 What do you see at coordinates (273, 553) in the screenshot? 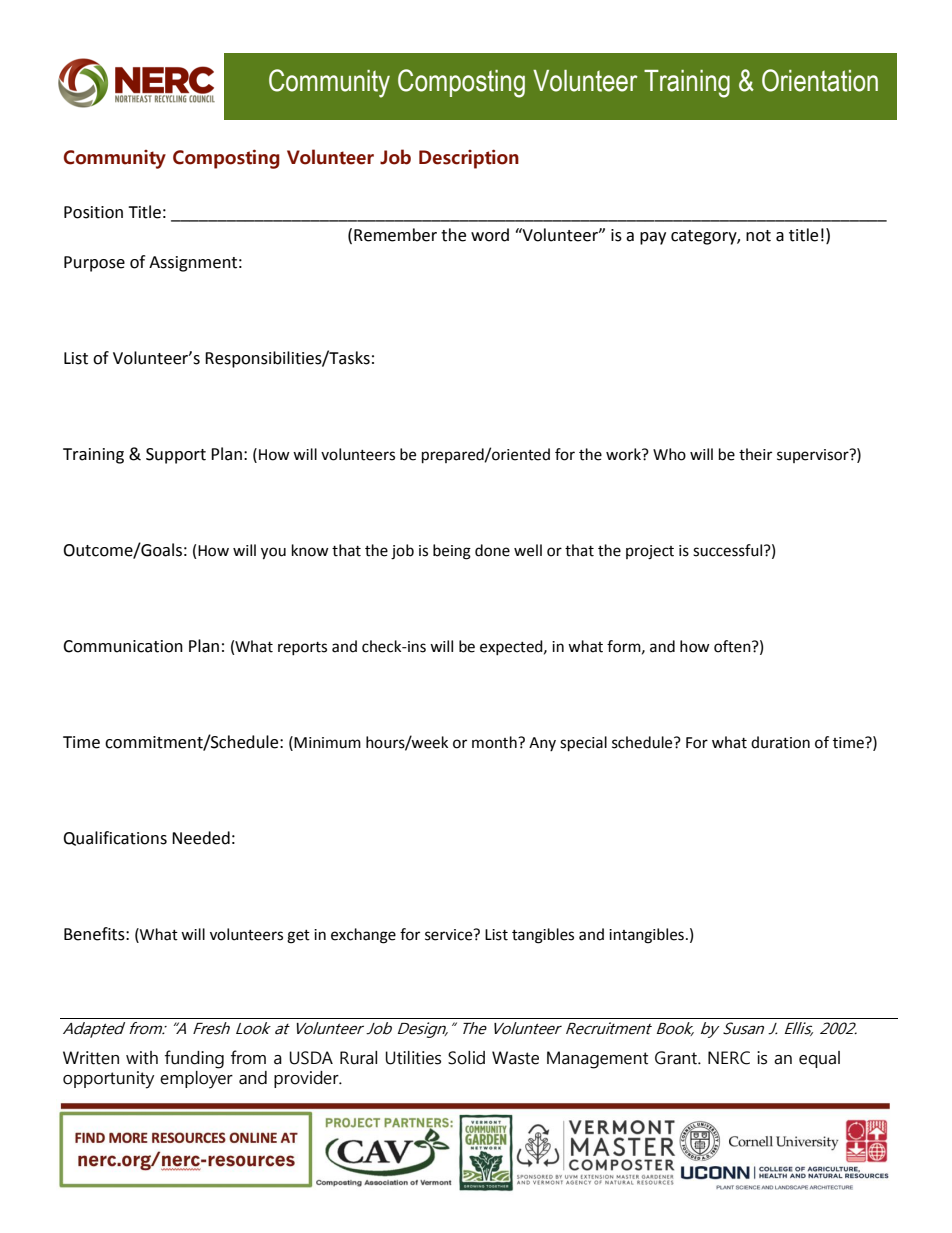
I see `you` at bounding box center [273, 553].
